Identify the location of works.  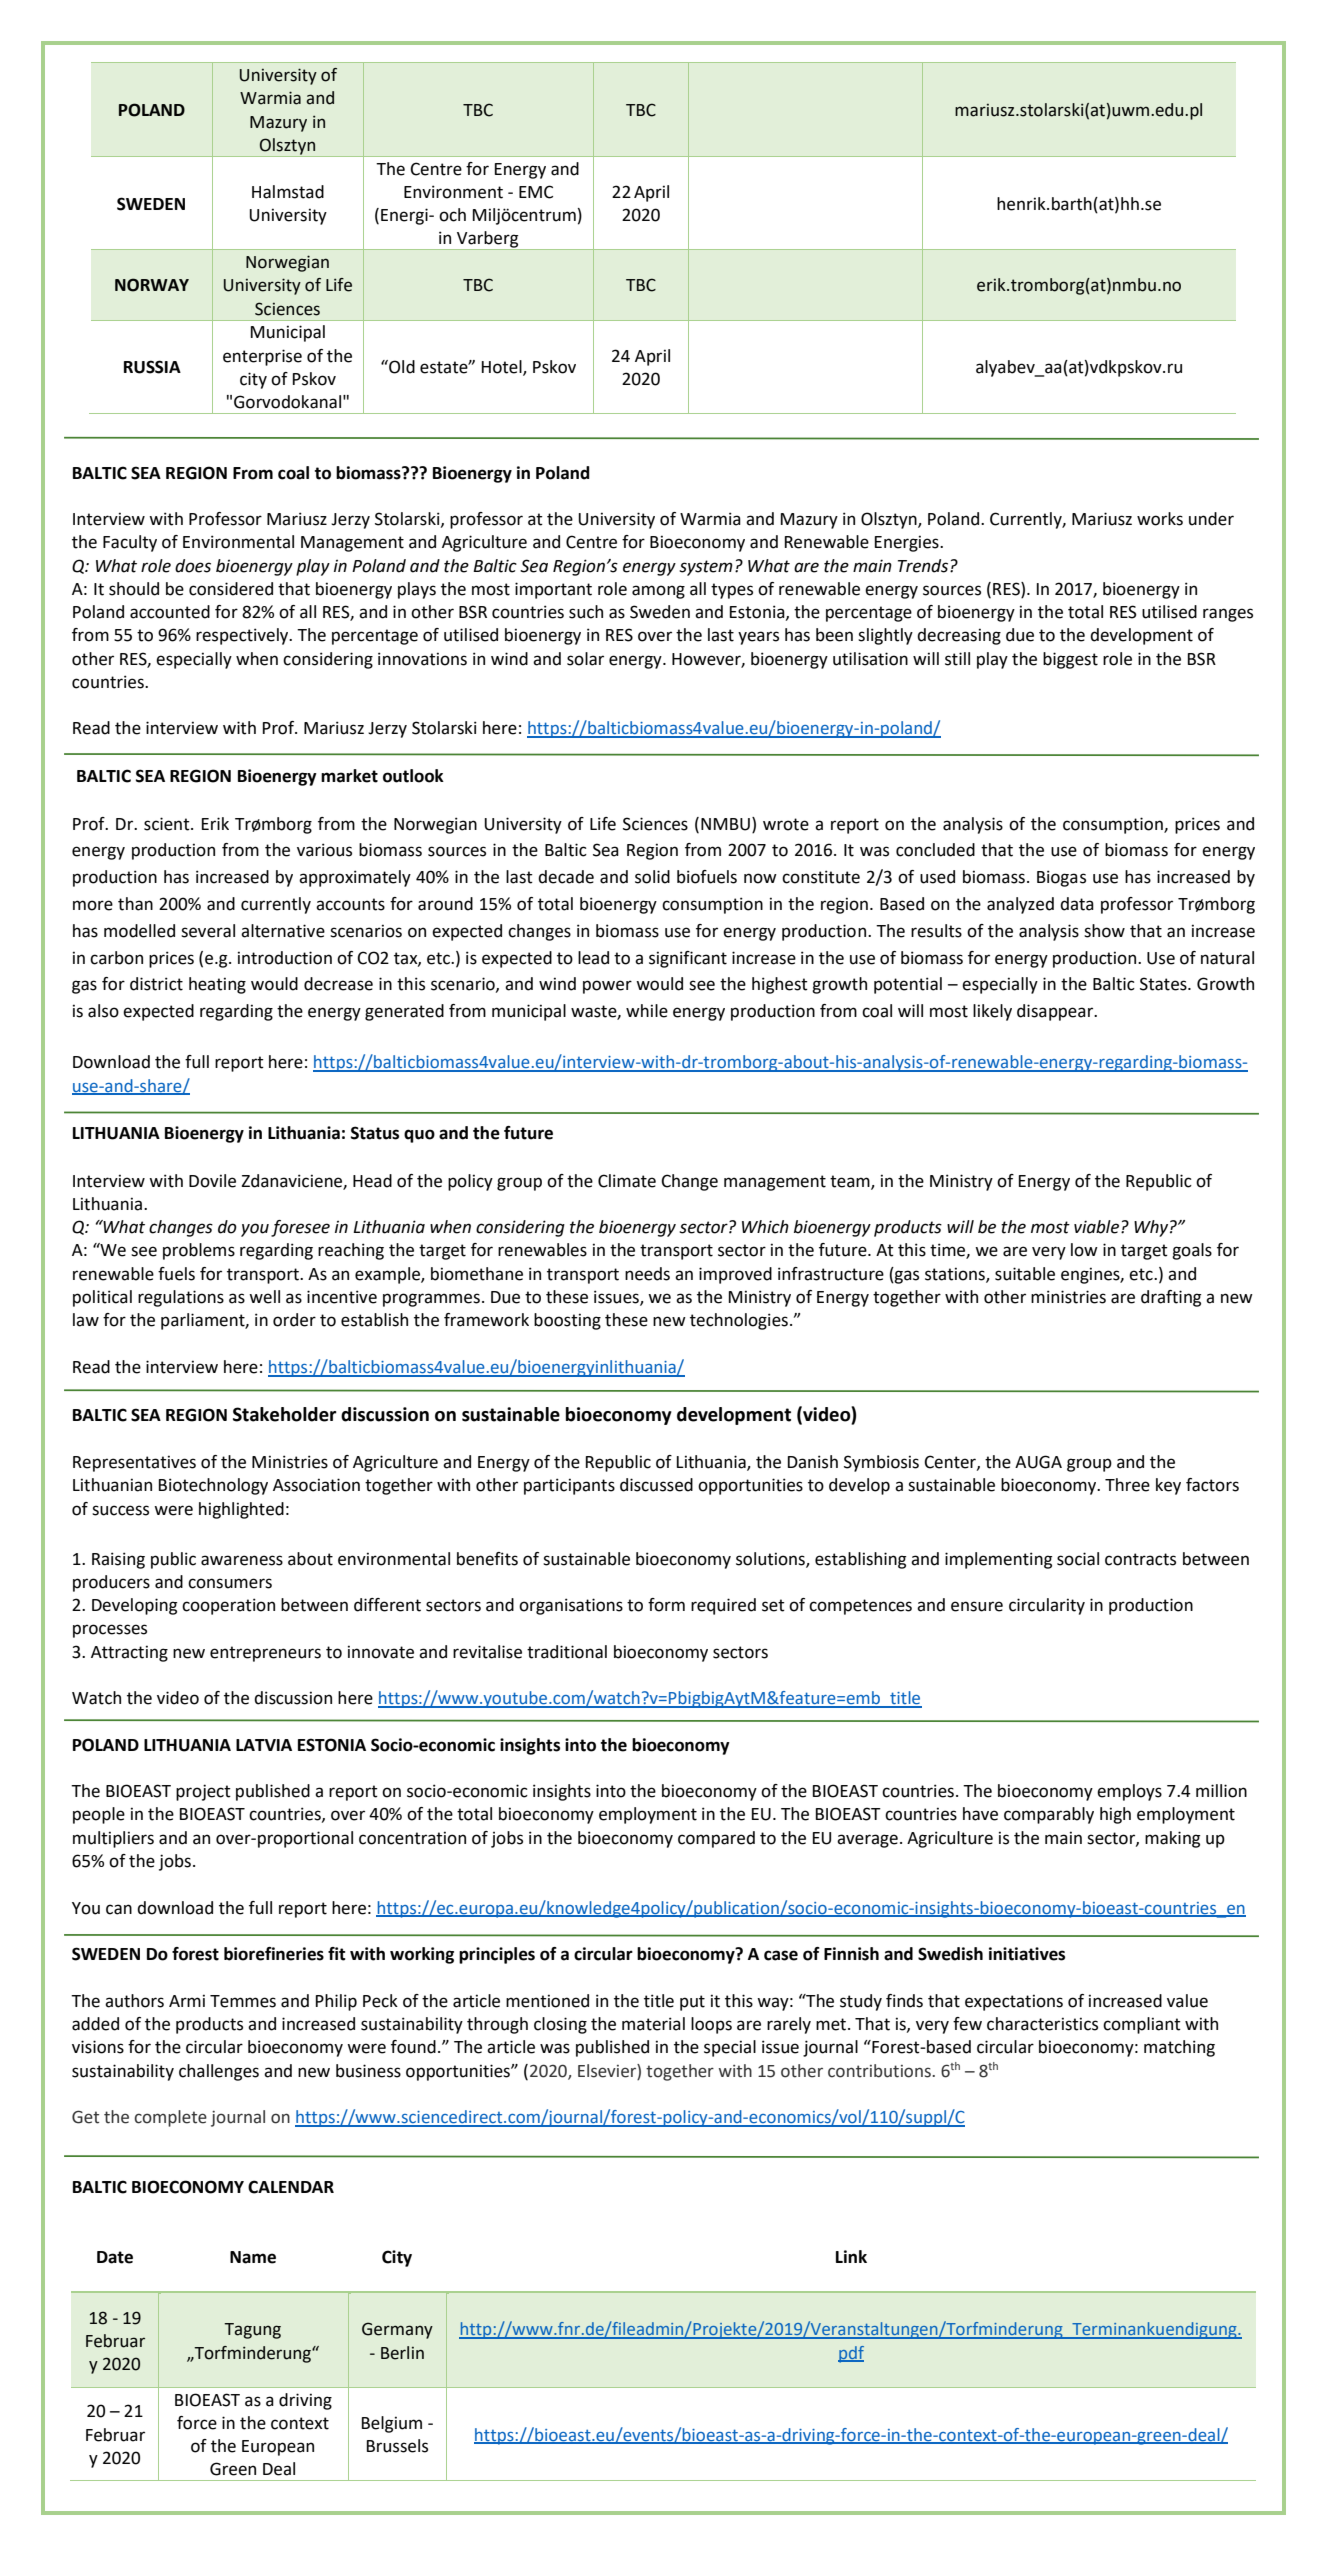
(1160, 519).
